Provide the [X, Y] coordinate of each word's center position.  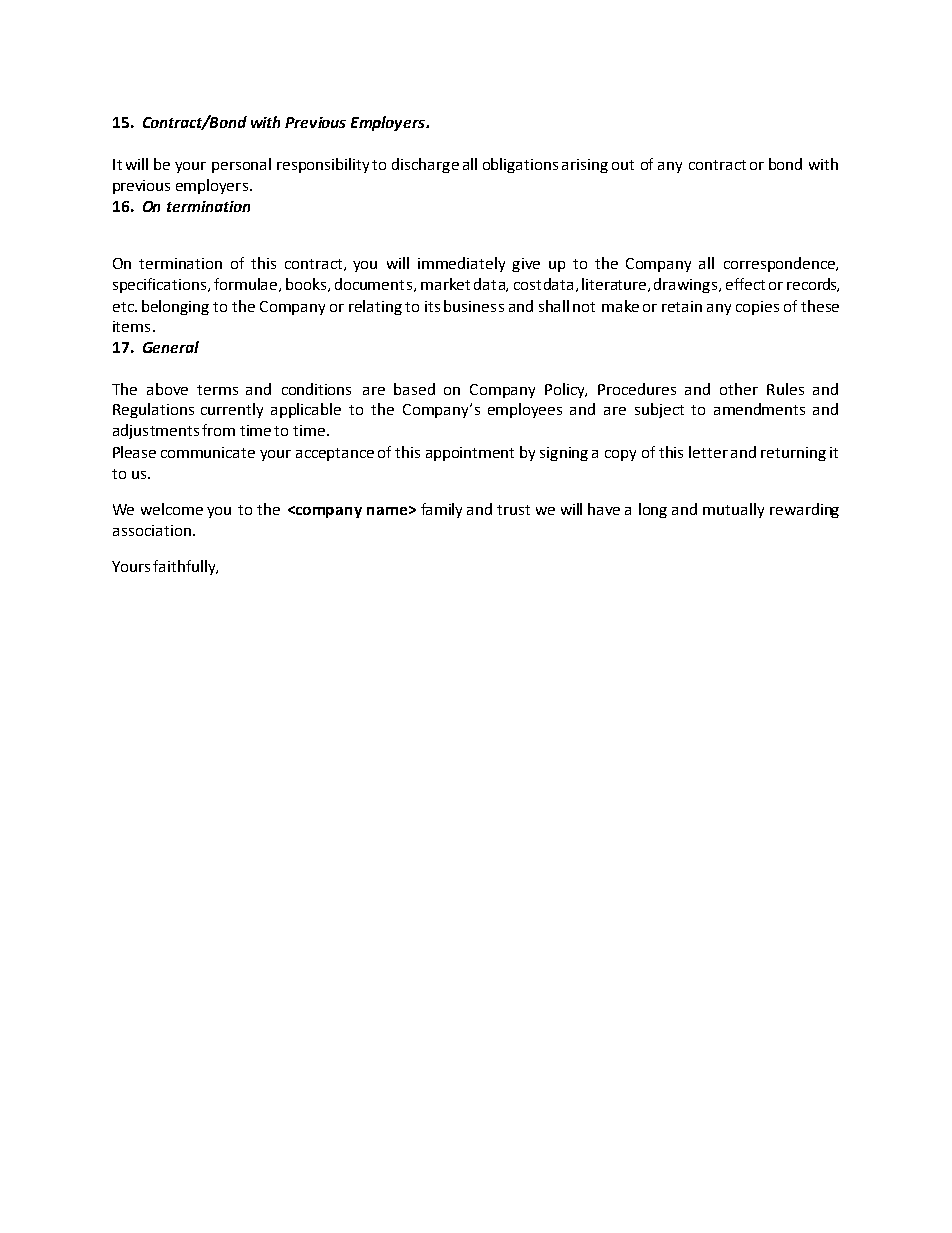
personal [241, 165]
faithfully [185, 567]
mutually [733, 510]
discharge [425, 165]
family [441, 510]
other [739, 389]
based [414, 389]
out [623, 165]
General [171, 347]
